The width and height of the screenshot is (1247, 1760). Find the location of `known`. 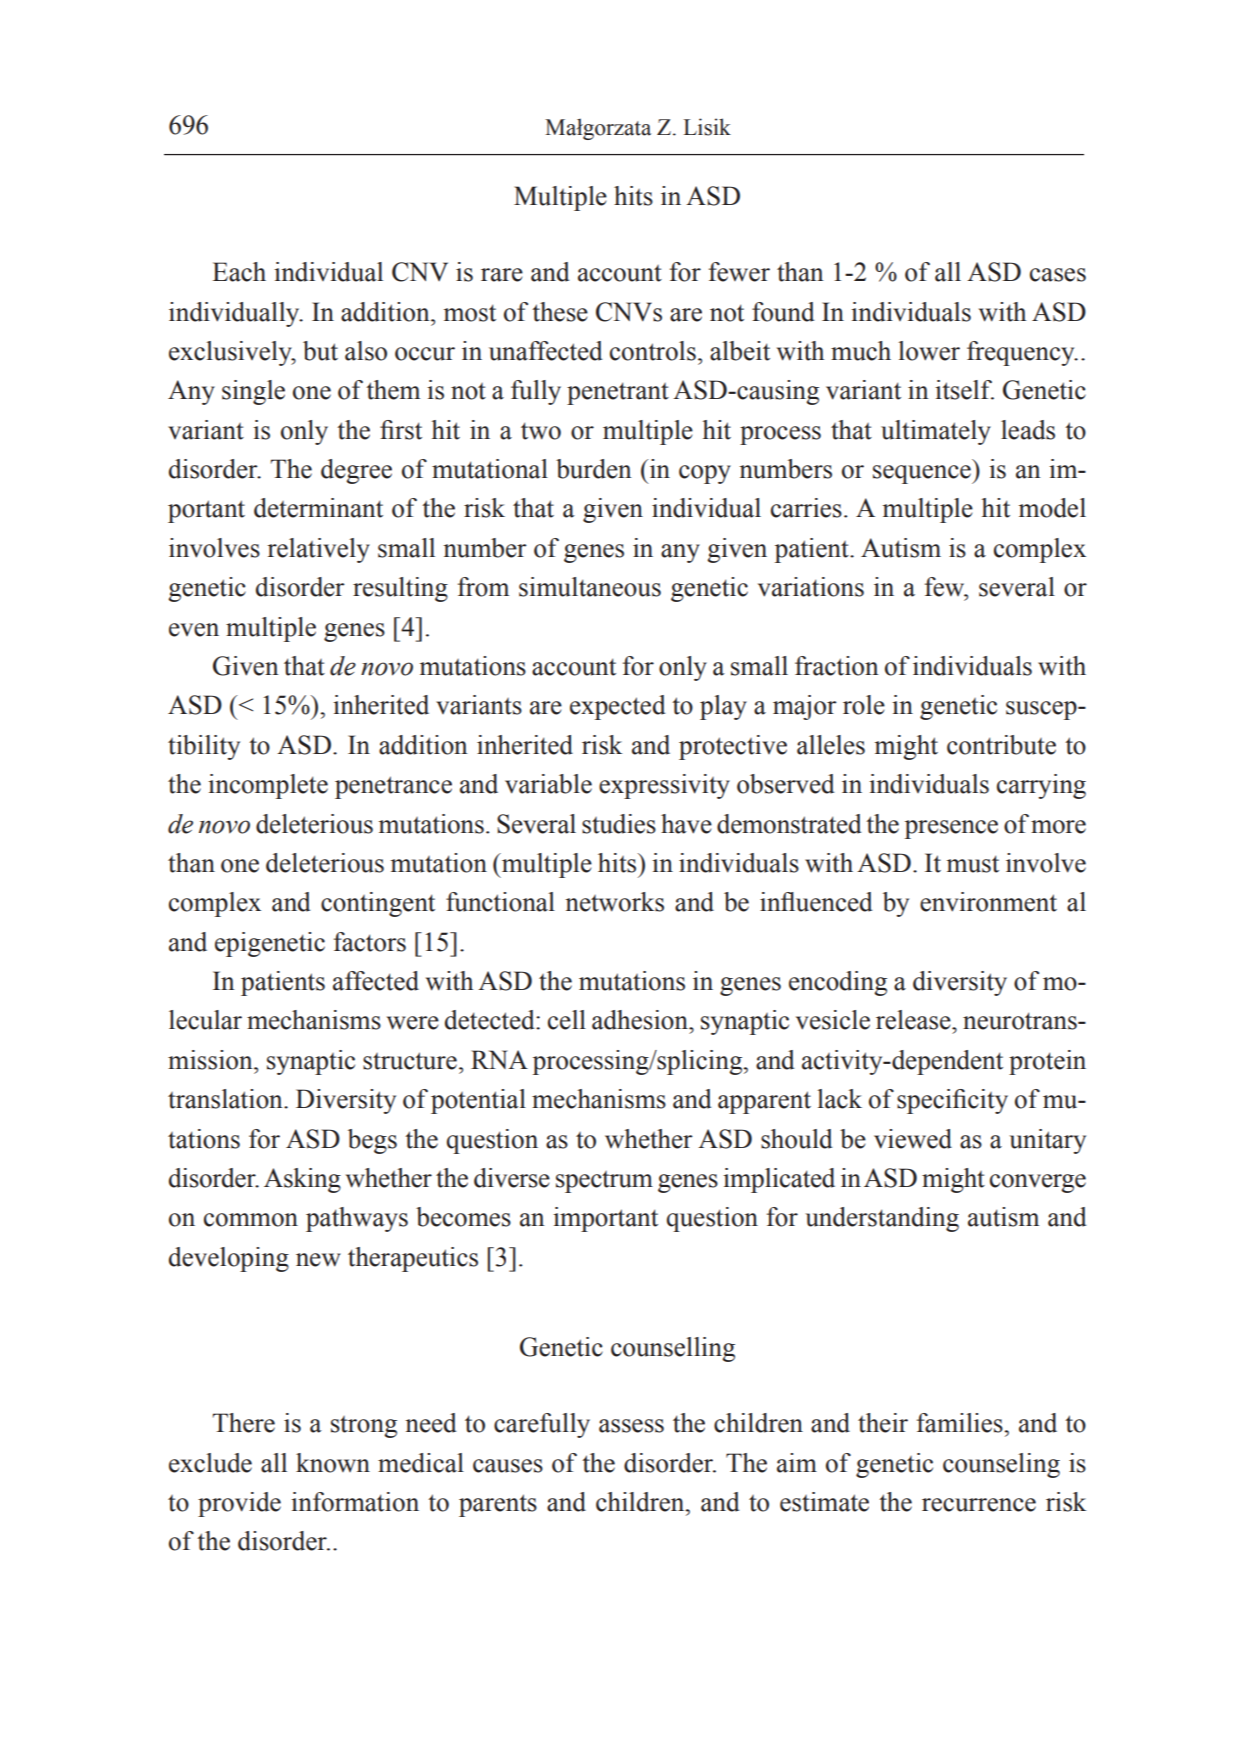

known is located at coordinates (333, 1463).
